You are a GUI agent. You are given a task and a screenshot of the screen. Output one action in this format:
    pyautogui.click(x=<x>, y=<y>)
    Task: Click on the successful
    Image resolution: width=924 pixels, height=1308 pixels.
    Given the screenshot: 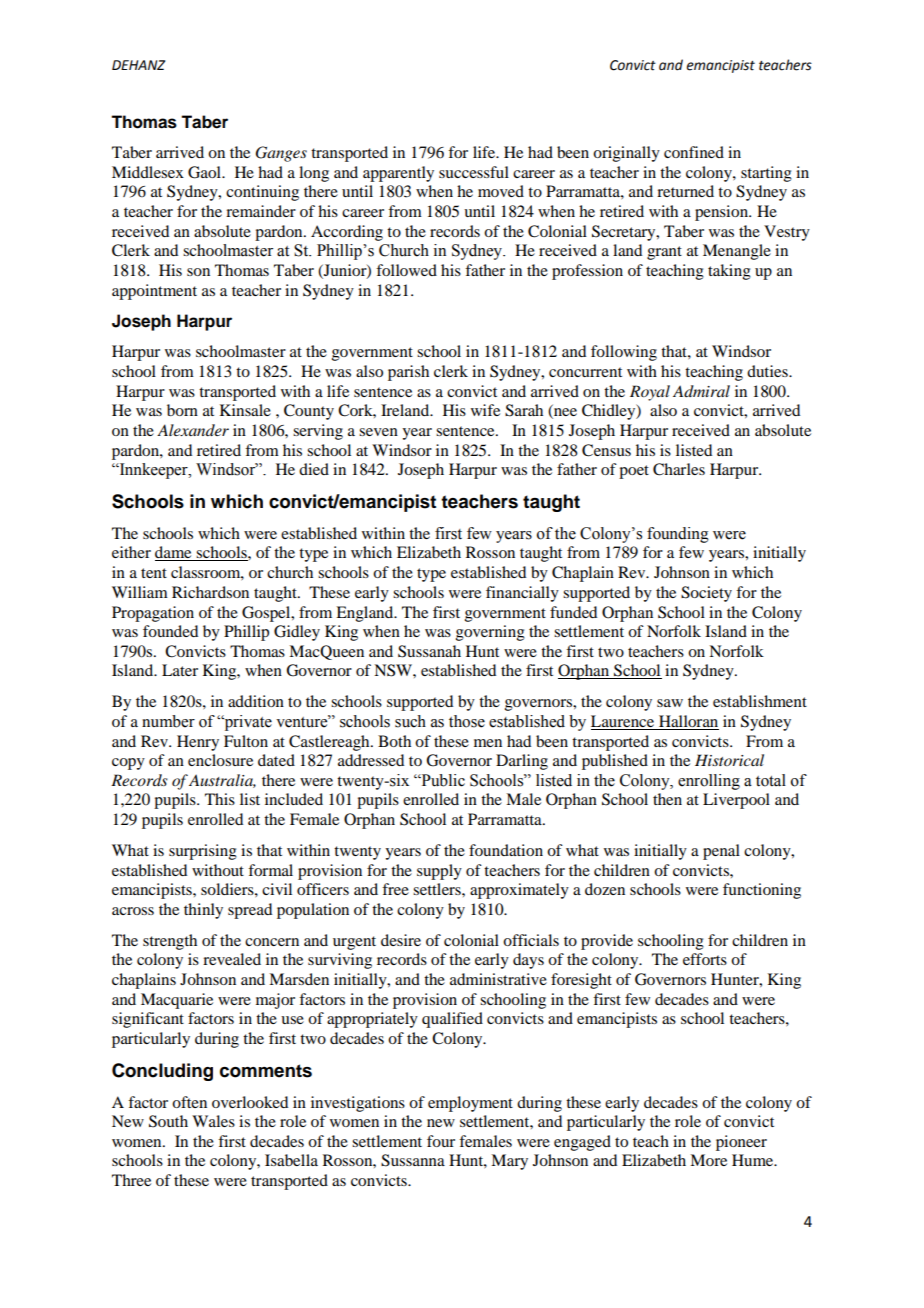 What is the action you would take?
    pyautogui.click(x=474, y=172)
